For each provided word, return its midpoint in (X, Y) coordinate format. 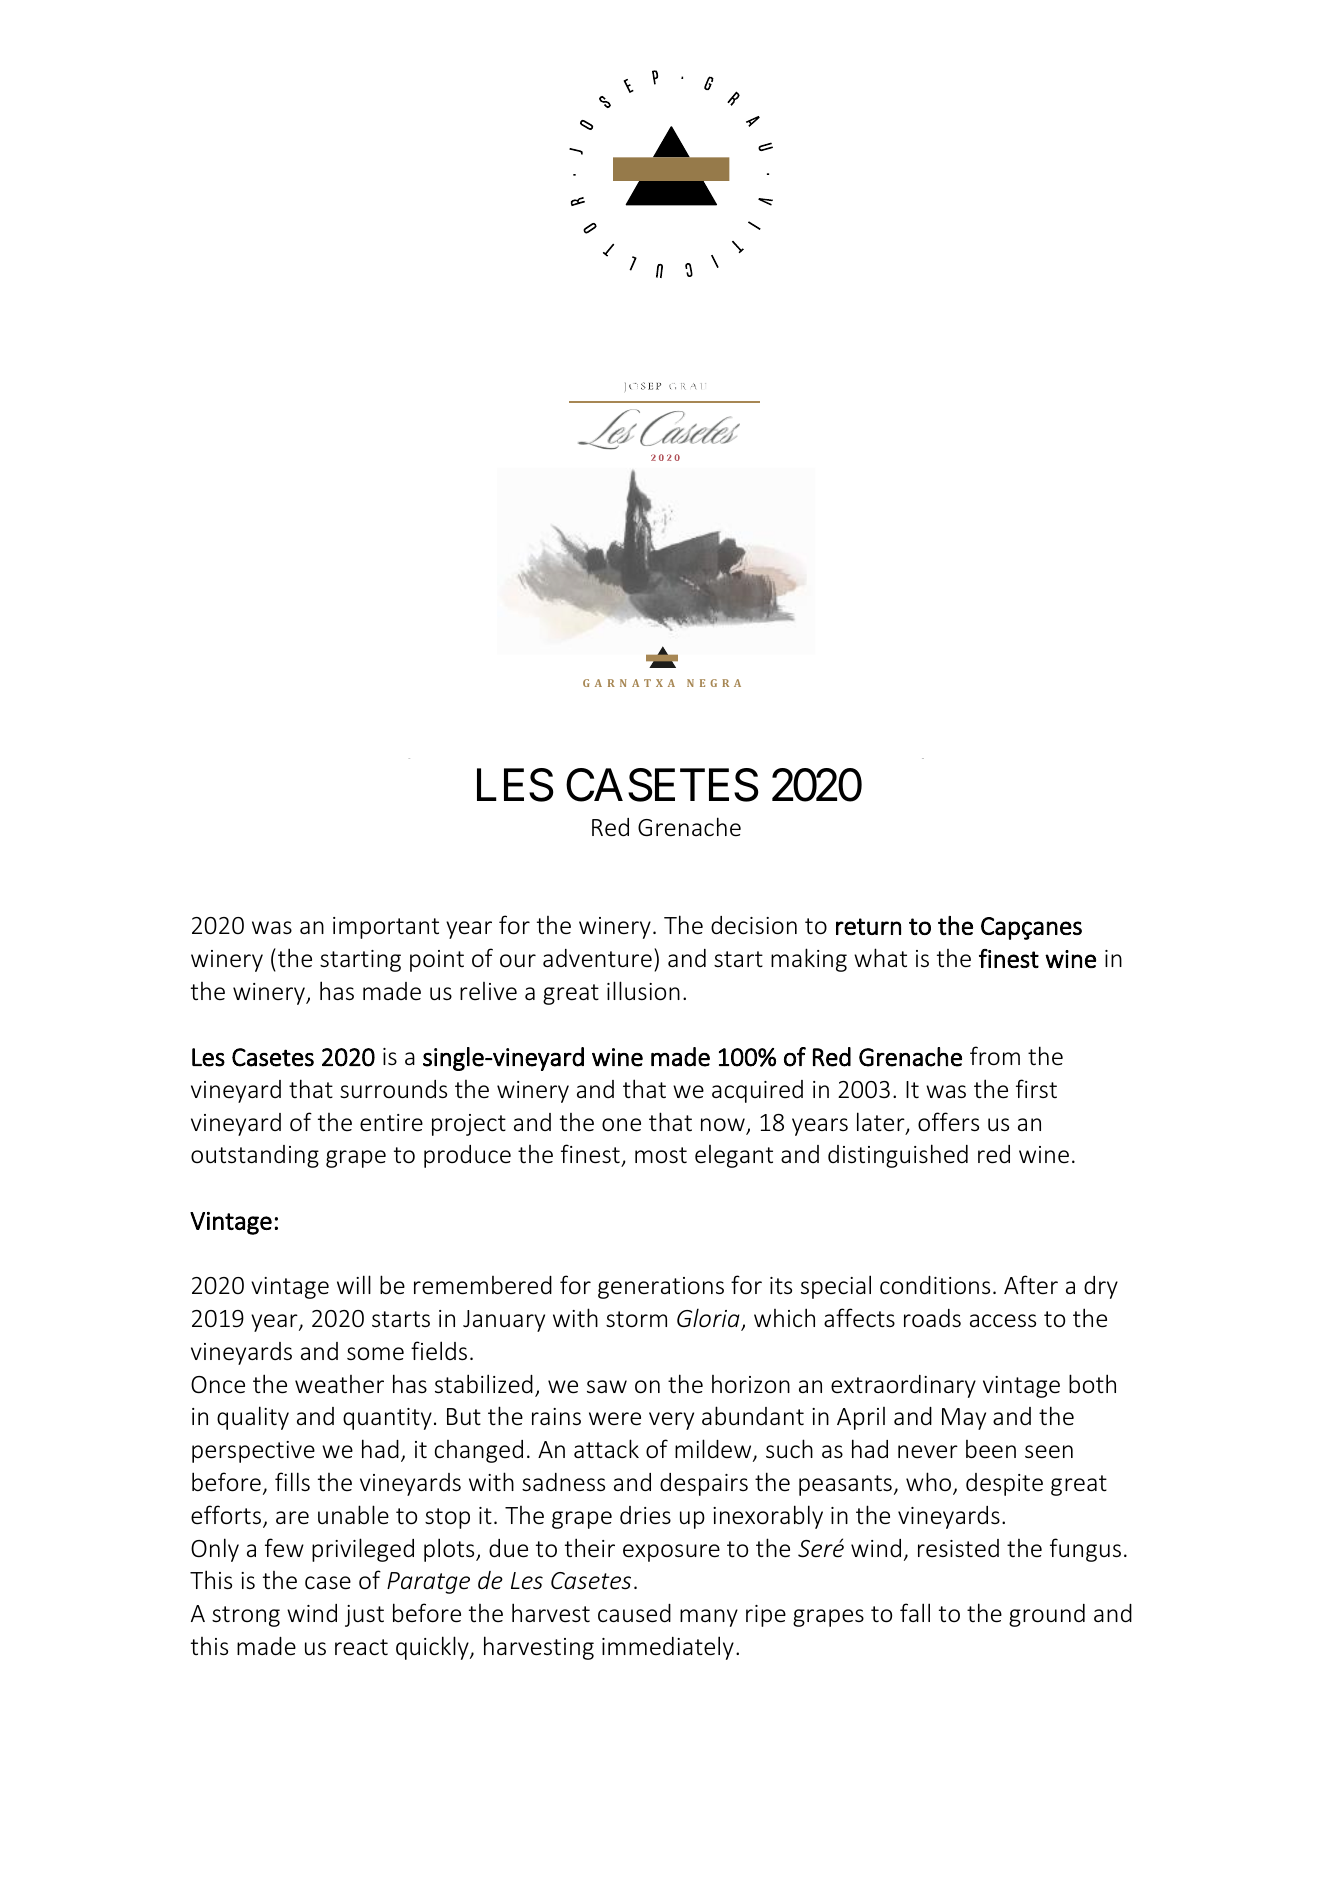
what (880, 957)
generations (661, 1288)
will (354, 1284)
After (1031, 1285)
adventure (597, 958)
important (386, 928)
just (364, 1616)
